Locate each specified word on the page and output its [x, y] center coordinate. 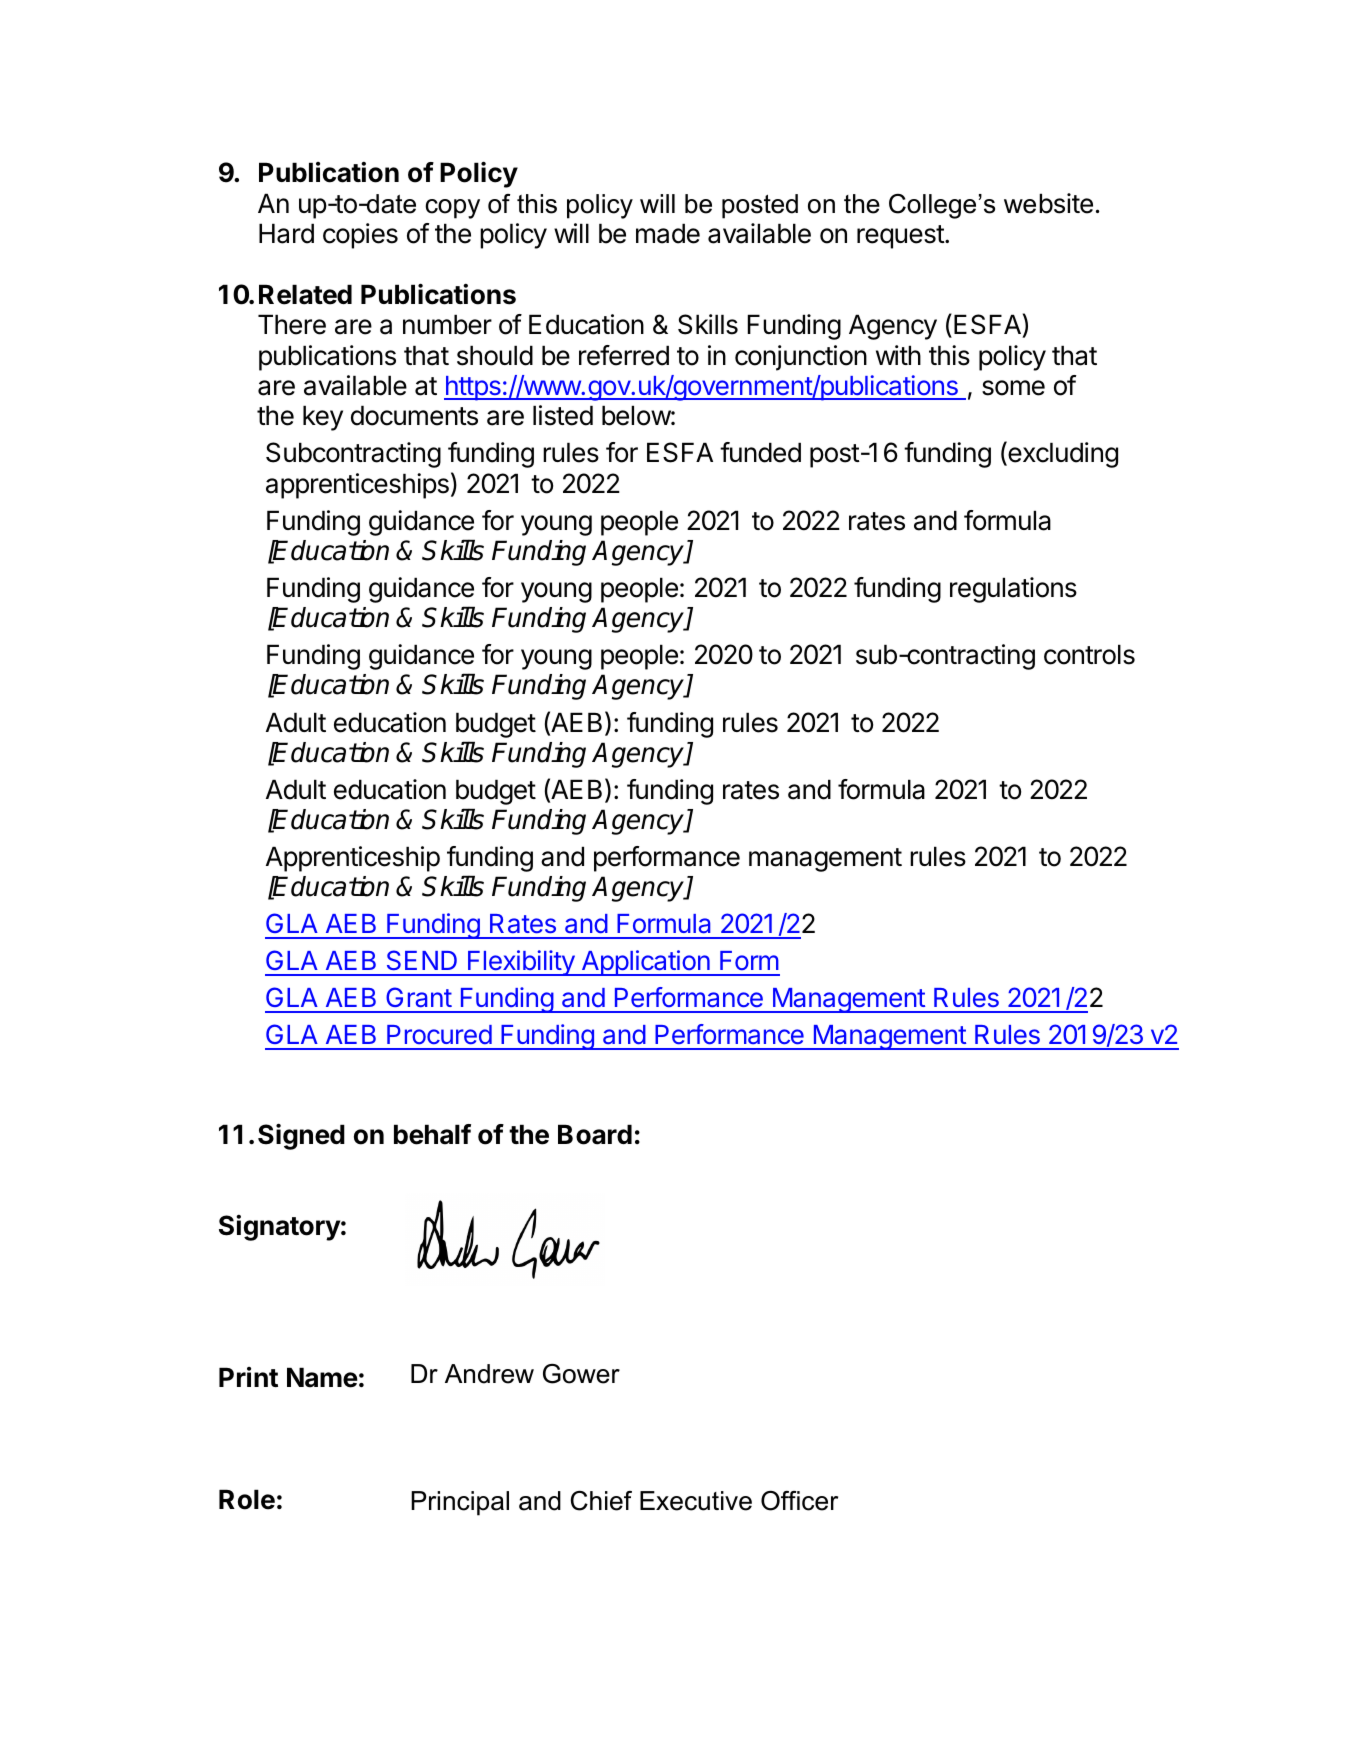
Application [645, 963]
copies [360, 236]
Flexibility [521, 963]
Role [247, 1499]
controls [1089, 654]
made [668, 233]
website [1048, 203]
